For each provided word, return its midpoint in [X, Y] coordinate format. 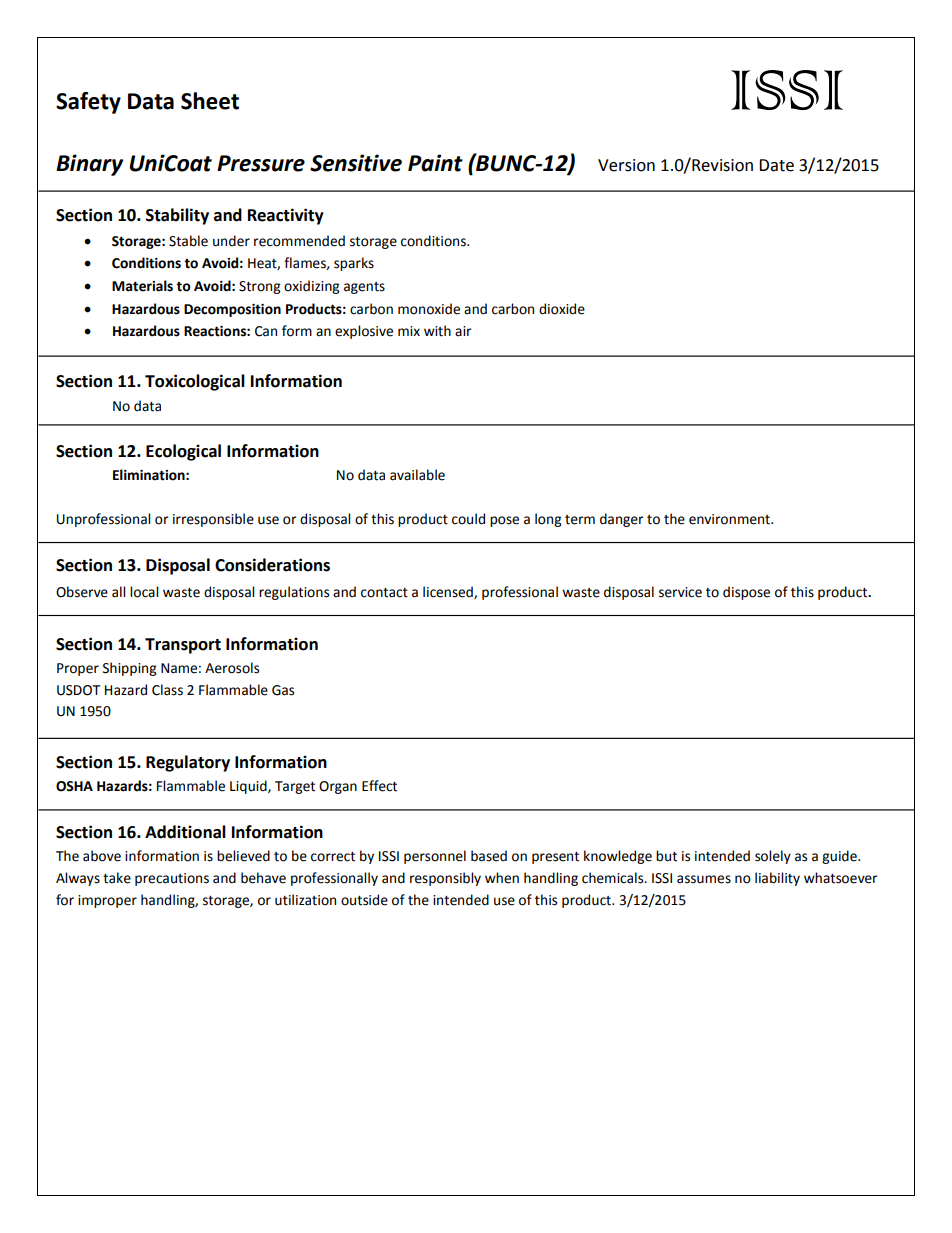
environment [730, 519]
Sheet [210, 101]
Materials [142, 286]
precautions [172, 879]
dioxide [562, 309]
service [680, 592]
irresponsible [213, 520]
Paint [435, 163]
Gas [283, 690]
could [468, 519]
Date [776, 165]
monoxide [429, 309]
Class [167, 690]
